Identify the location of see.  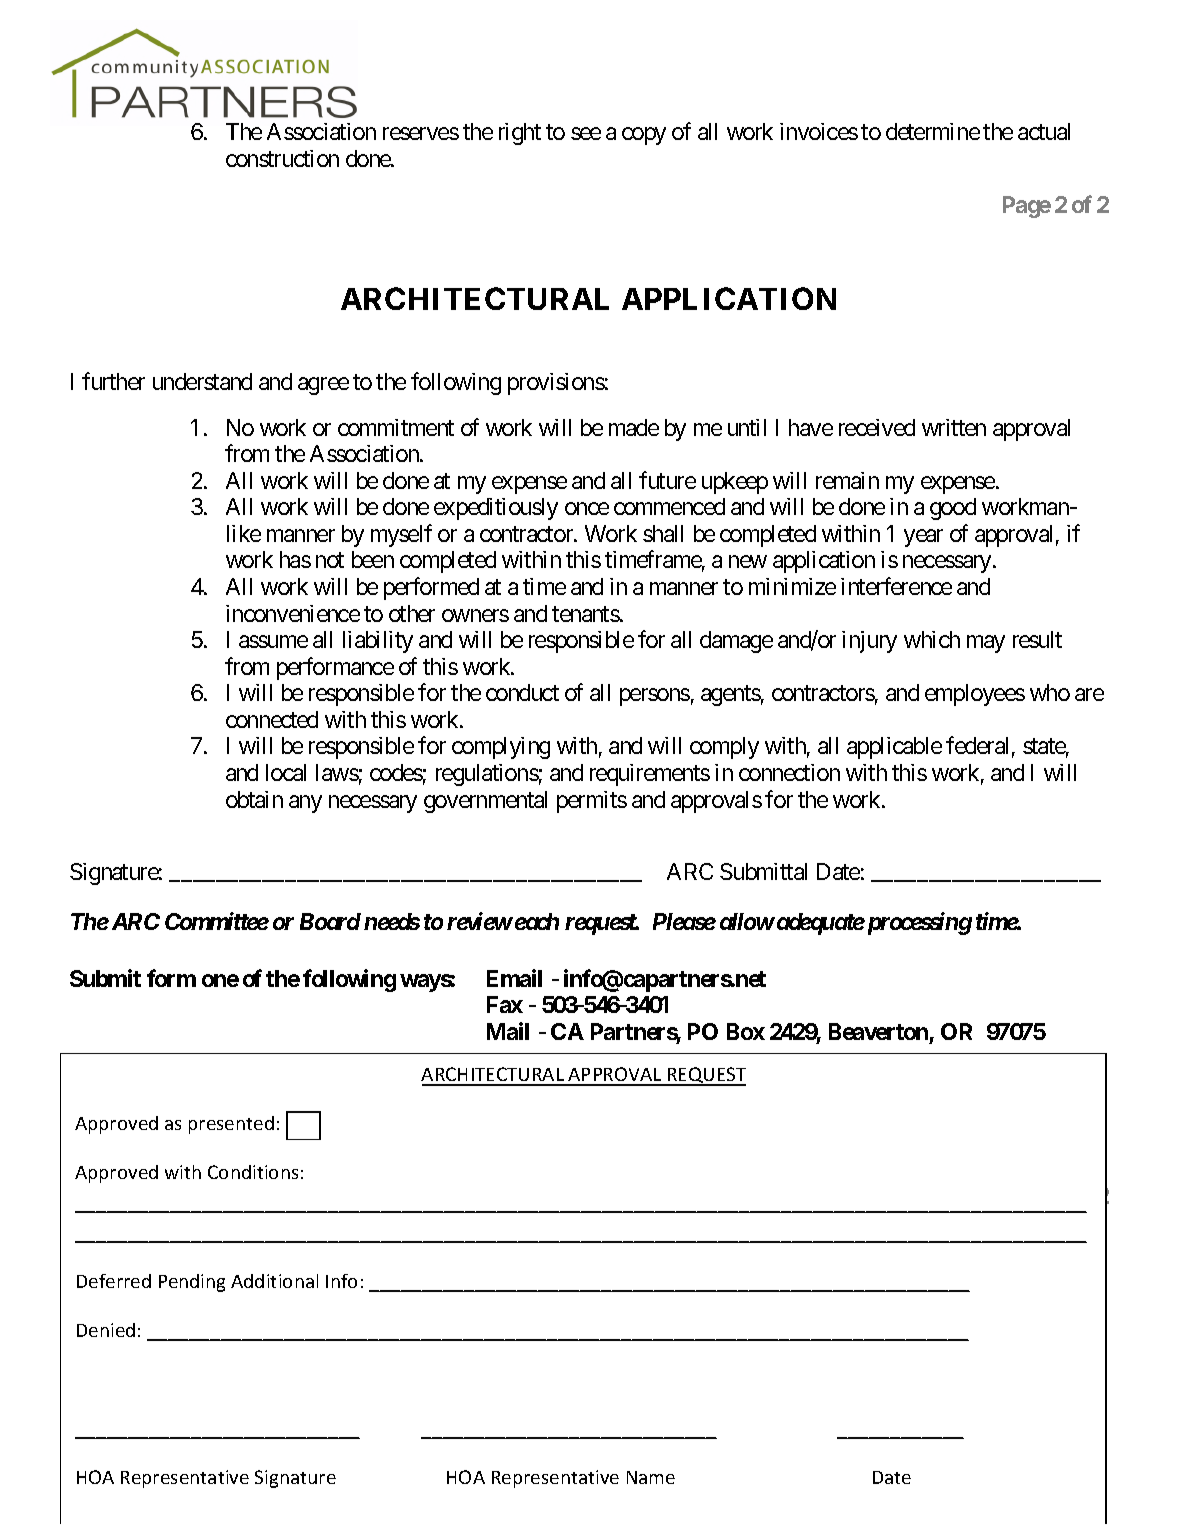
(586, 134).
